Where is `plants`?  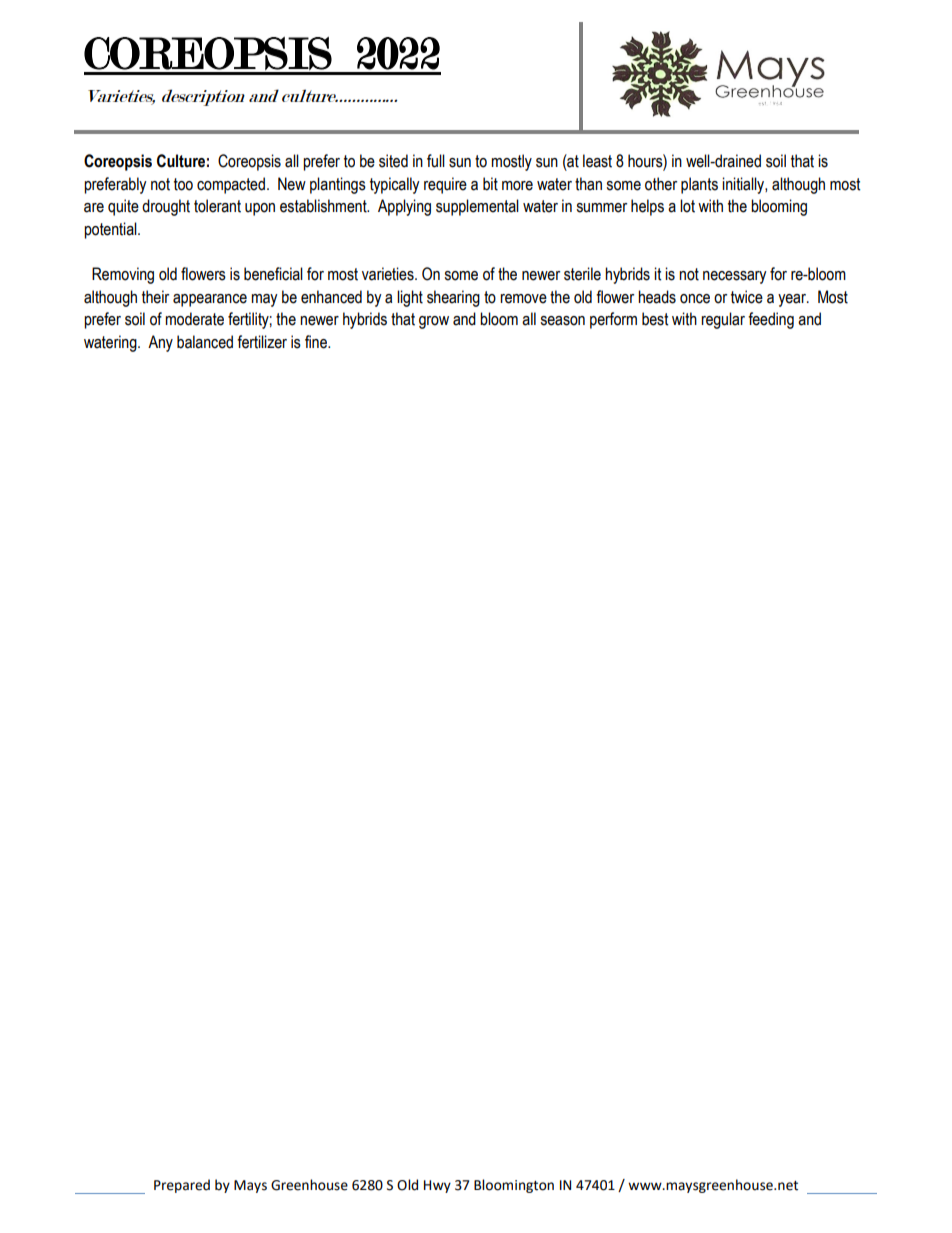
plants is located at coordinates (699, 185).
